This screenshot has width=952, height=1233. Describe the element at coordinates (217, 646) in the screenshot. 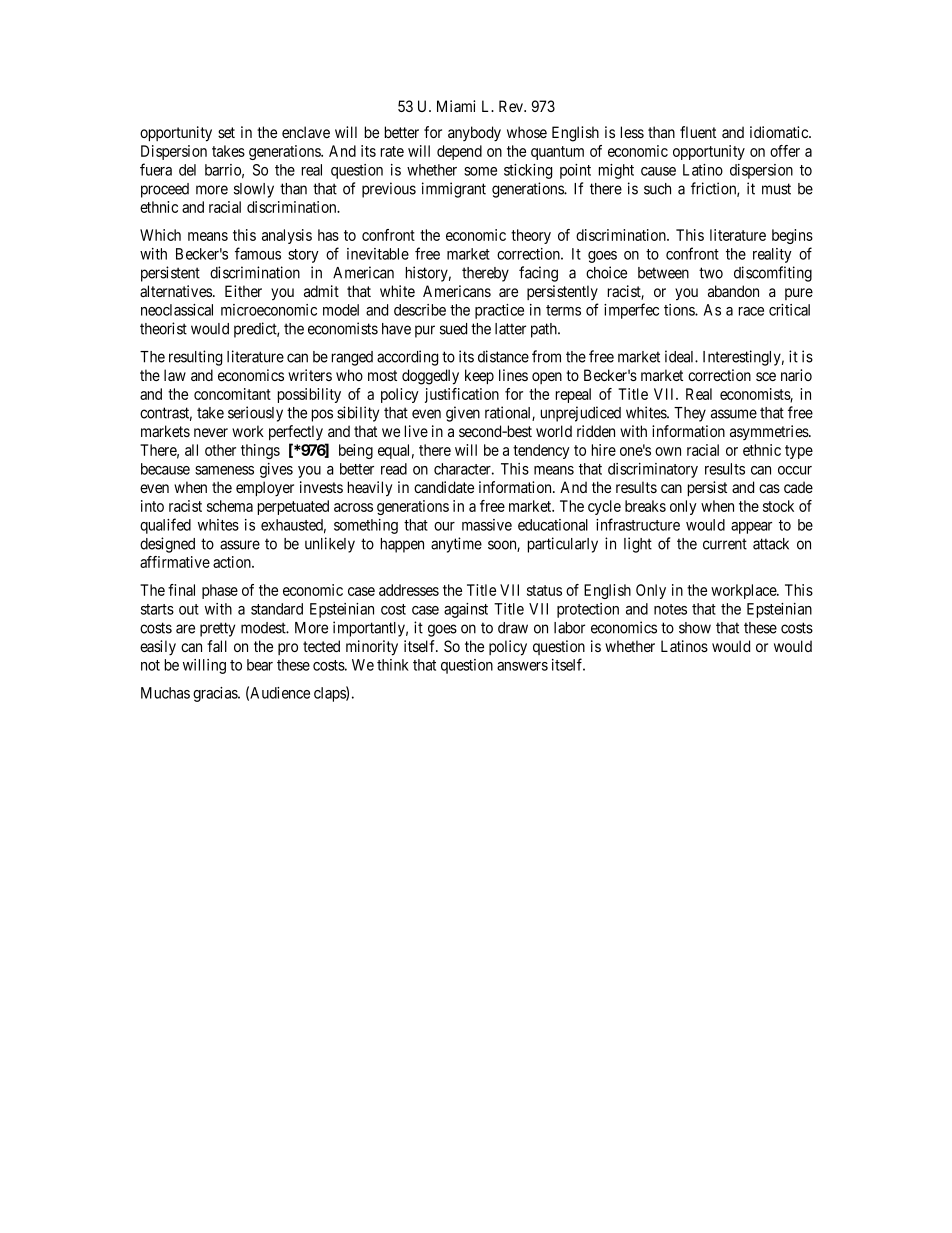

I see `fall` at that location.
